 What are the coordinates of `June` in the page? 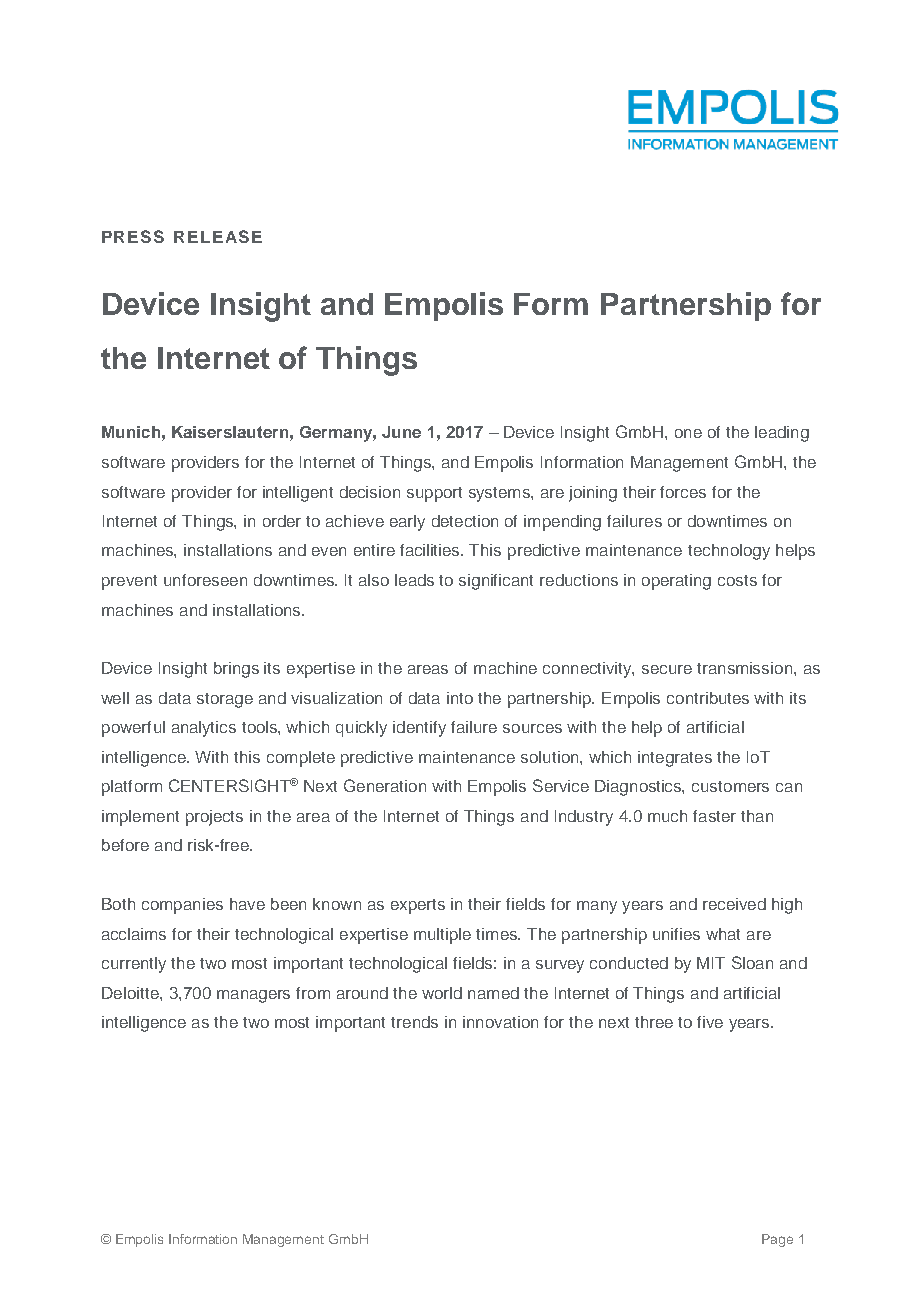 It's located at (401, 432).
